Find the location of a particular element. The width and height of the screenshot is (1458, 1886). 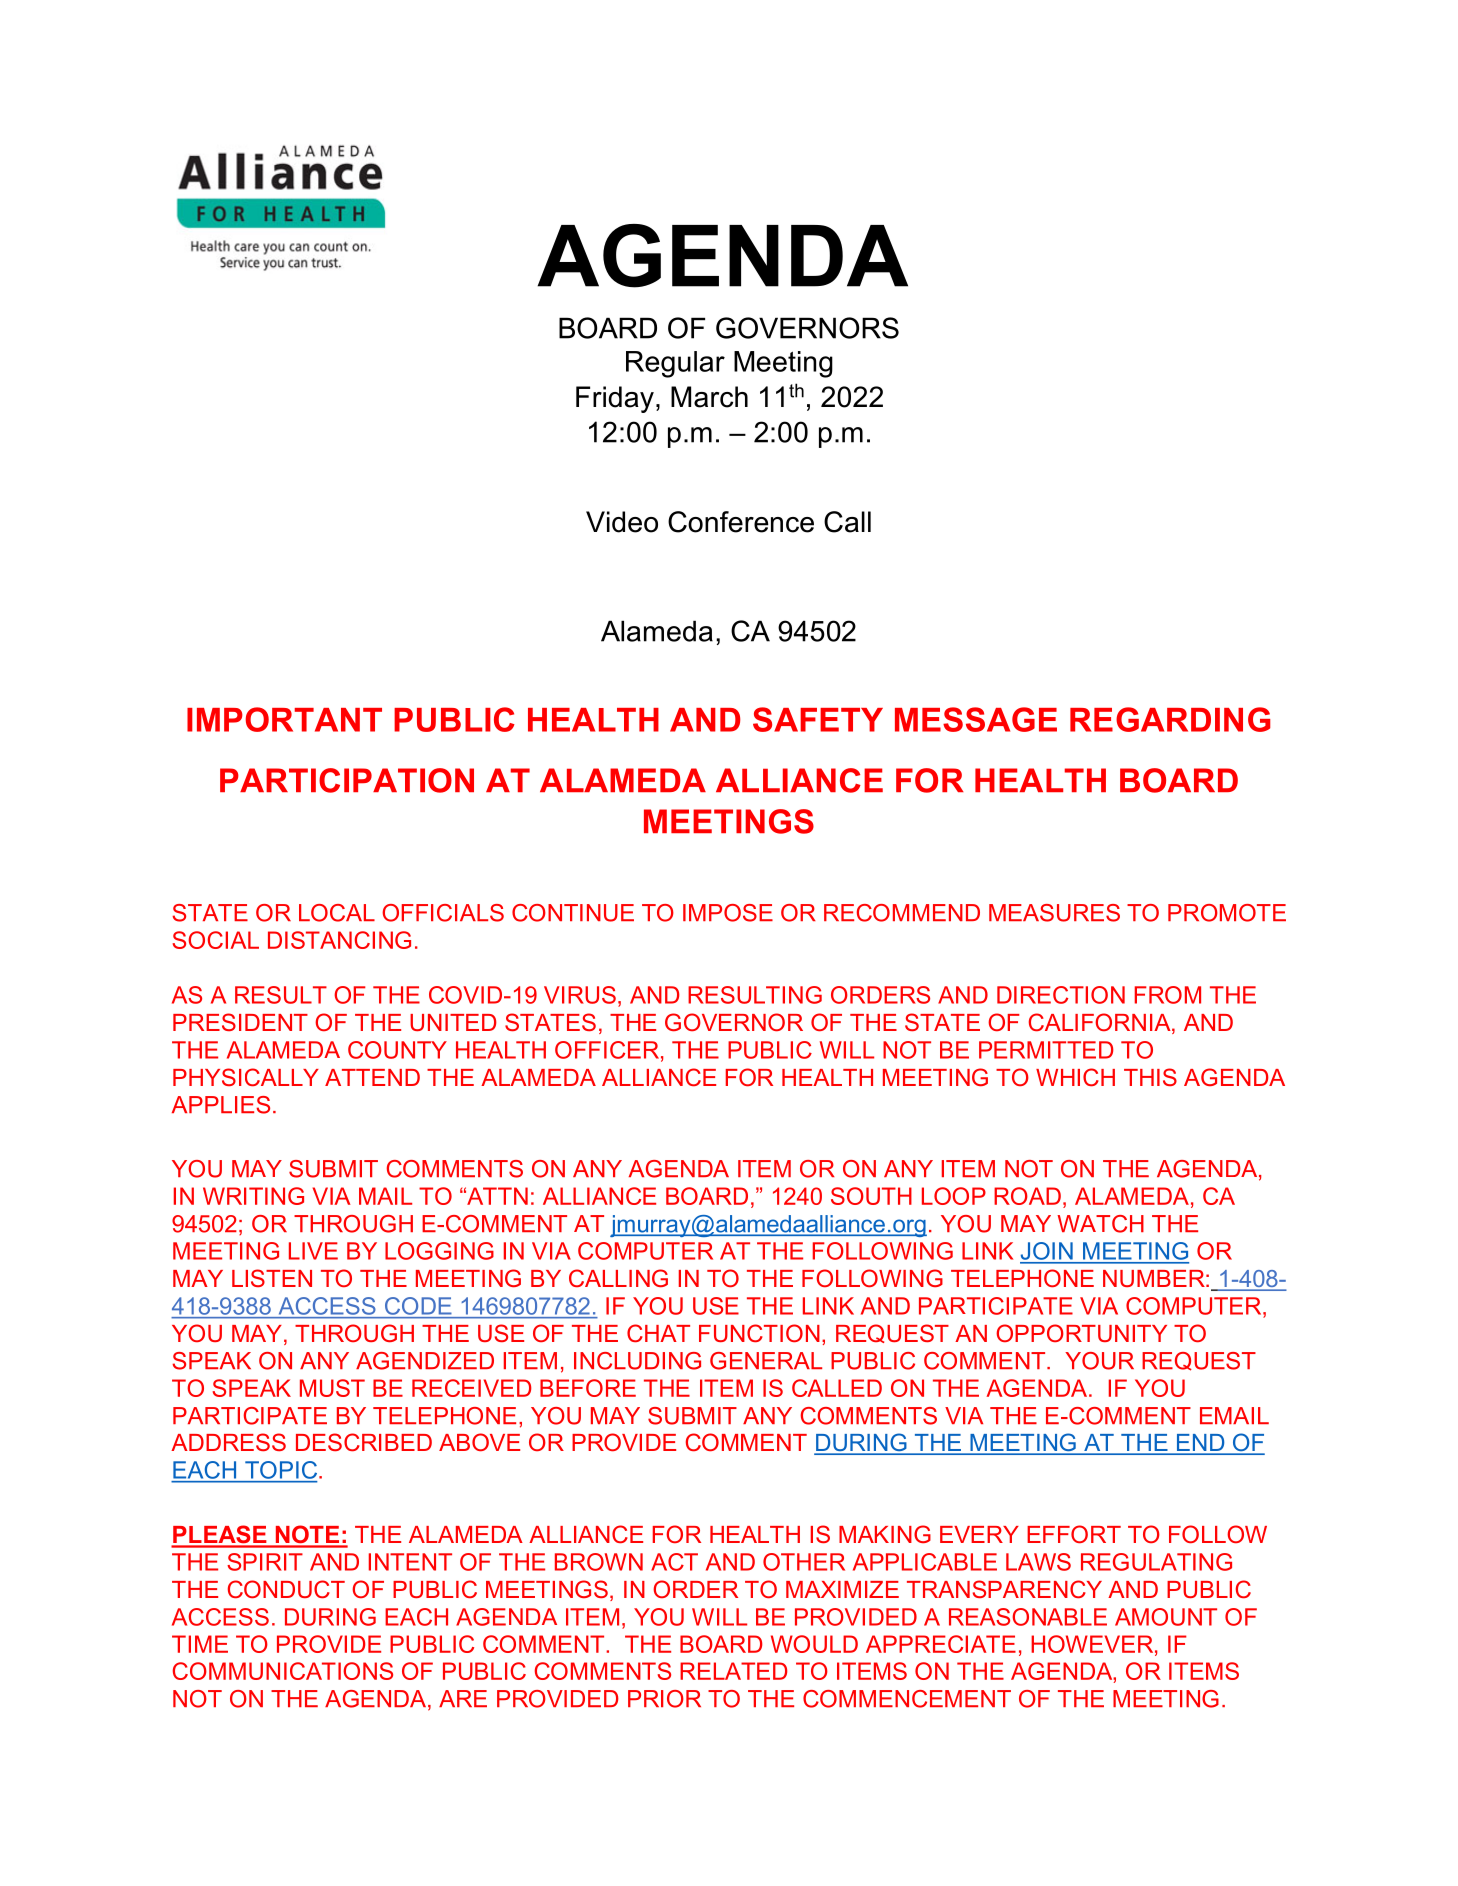

PARTICIPATION is located at coordinates (347, 780).
